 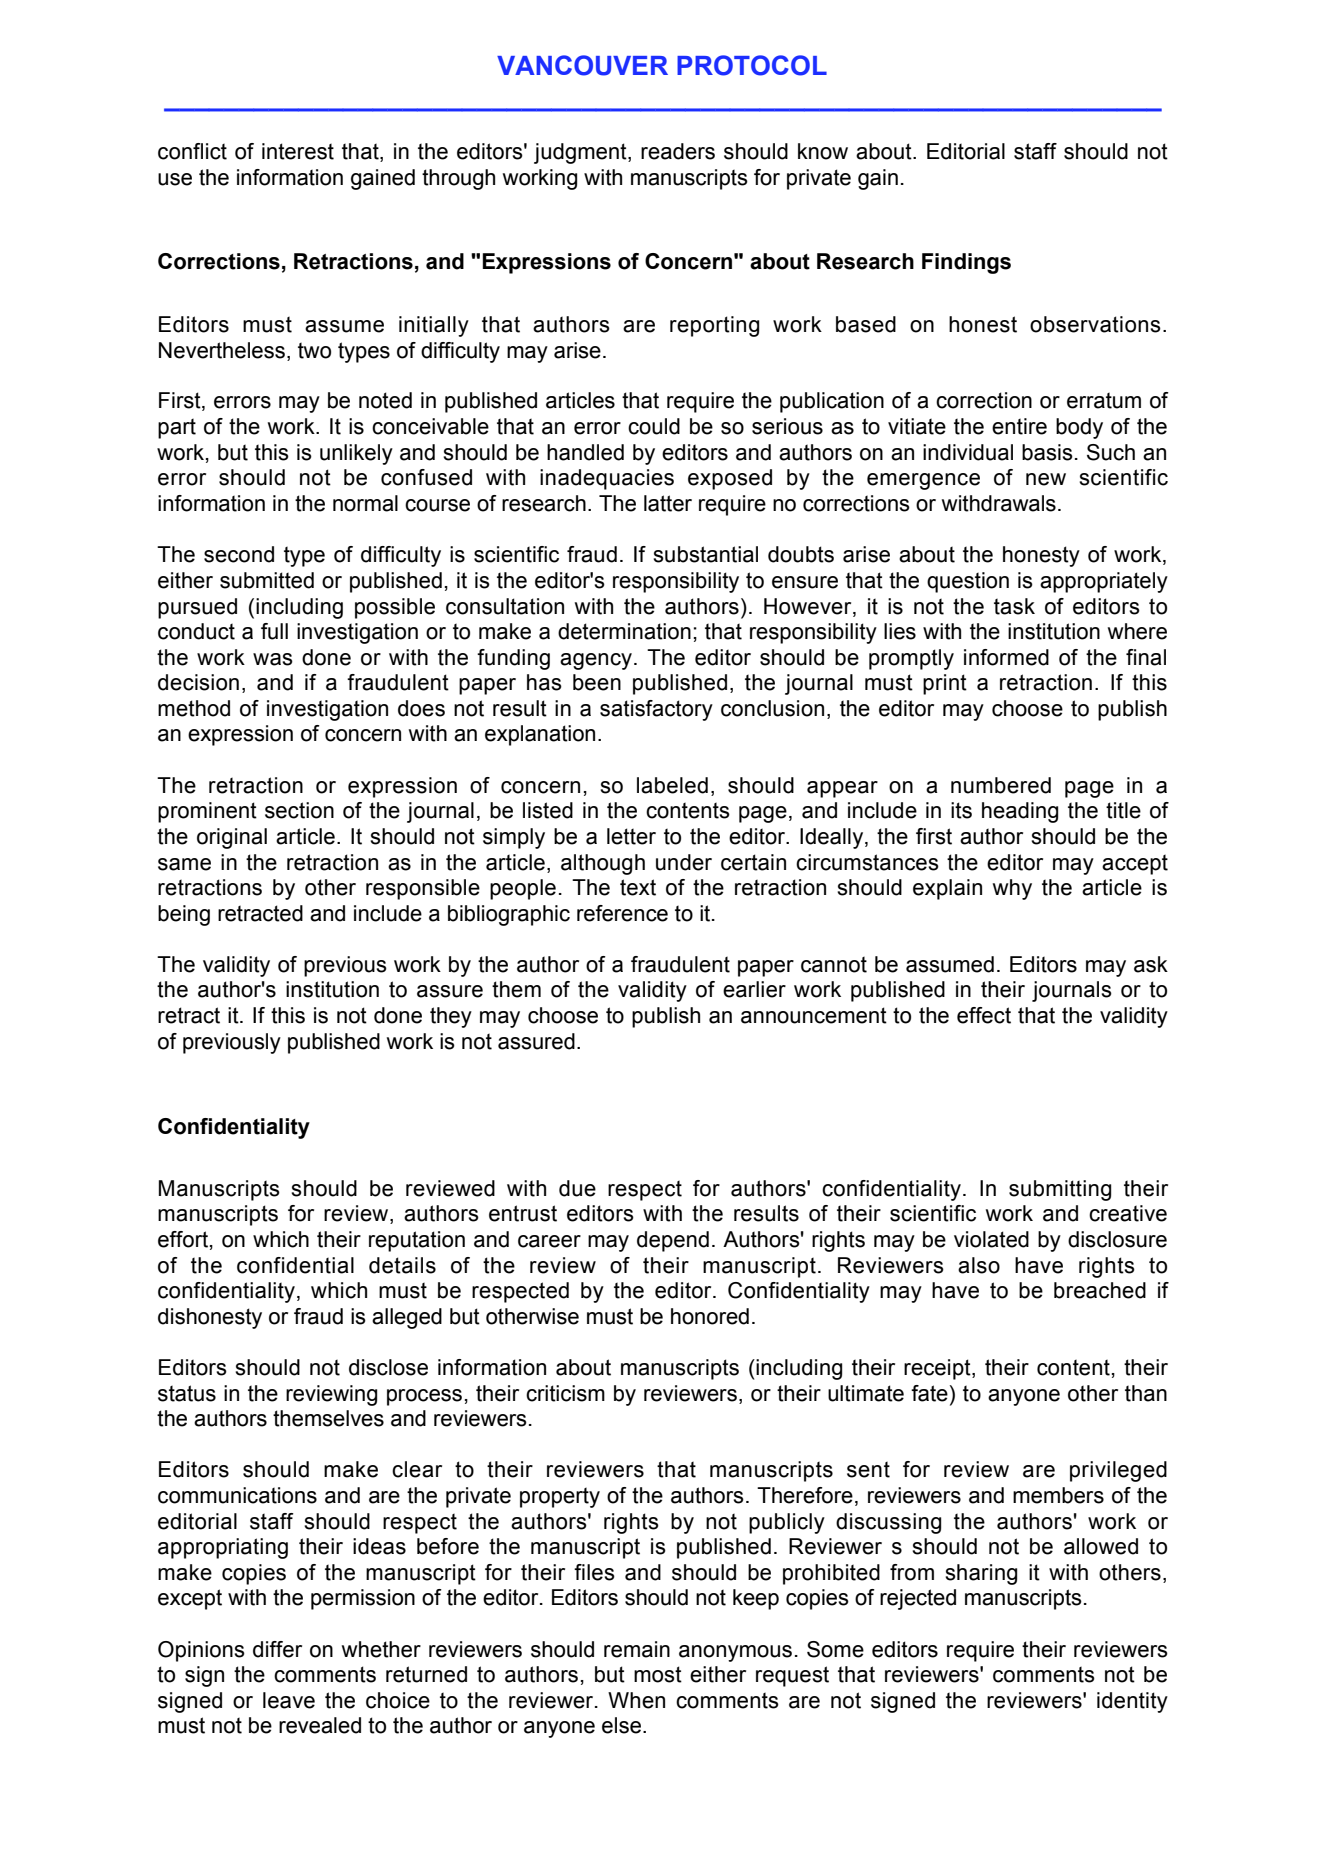 I want to click on interest, so click(x=298, y=151).
